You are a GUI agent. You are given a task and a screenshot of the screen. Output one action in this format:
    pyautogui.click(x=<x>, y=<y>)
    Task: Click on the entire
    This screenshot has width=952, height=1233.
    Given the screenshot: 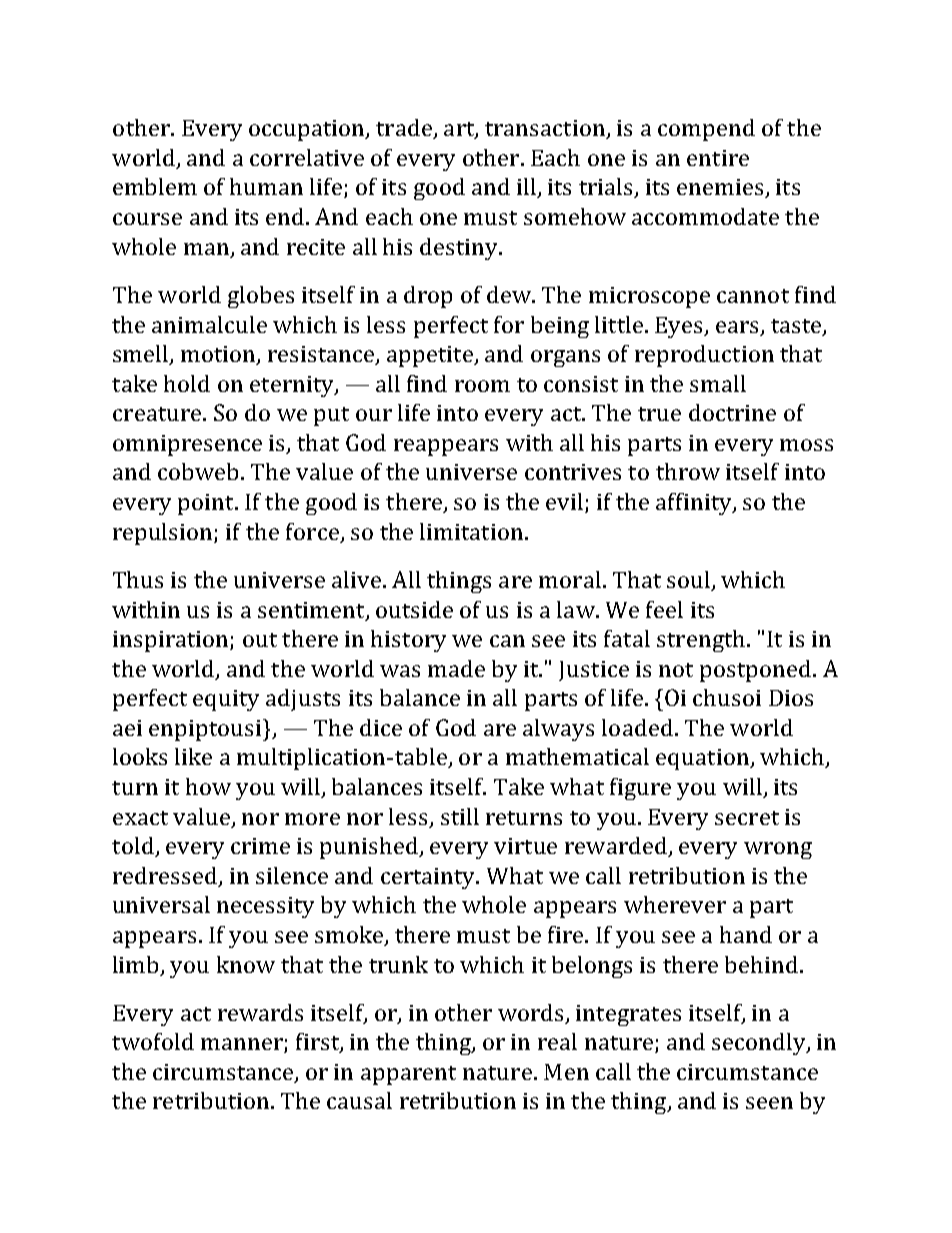 What is the action you would take?
    pyautogui.click(x=718, y=158)
